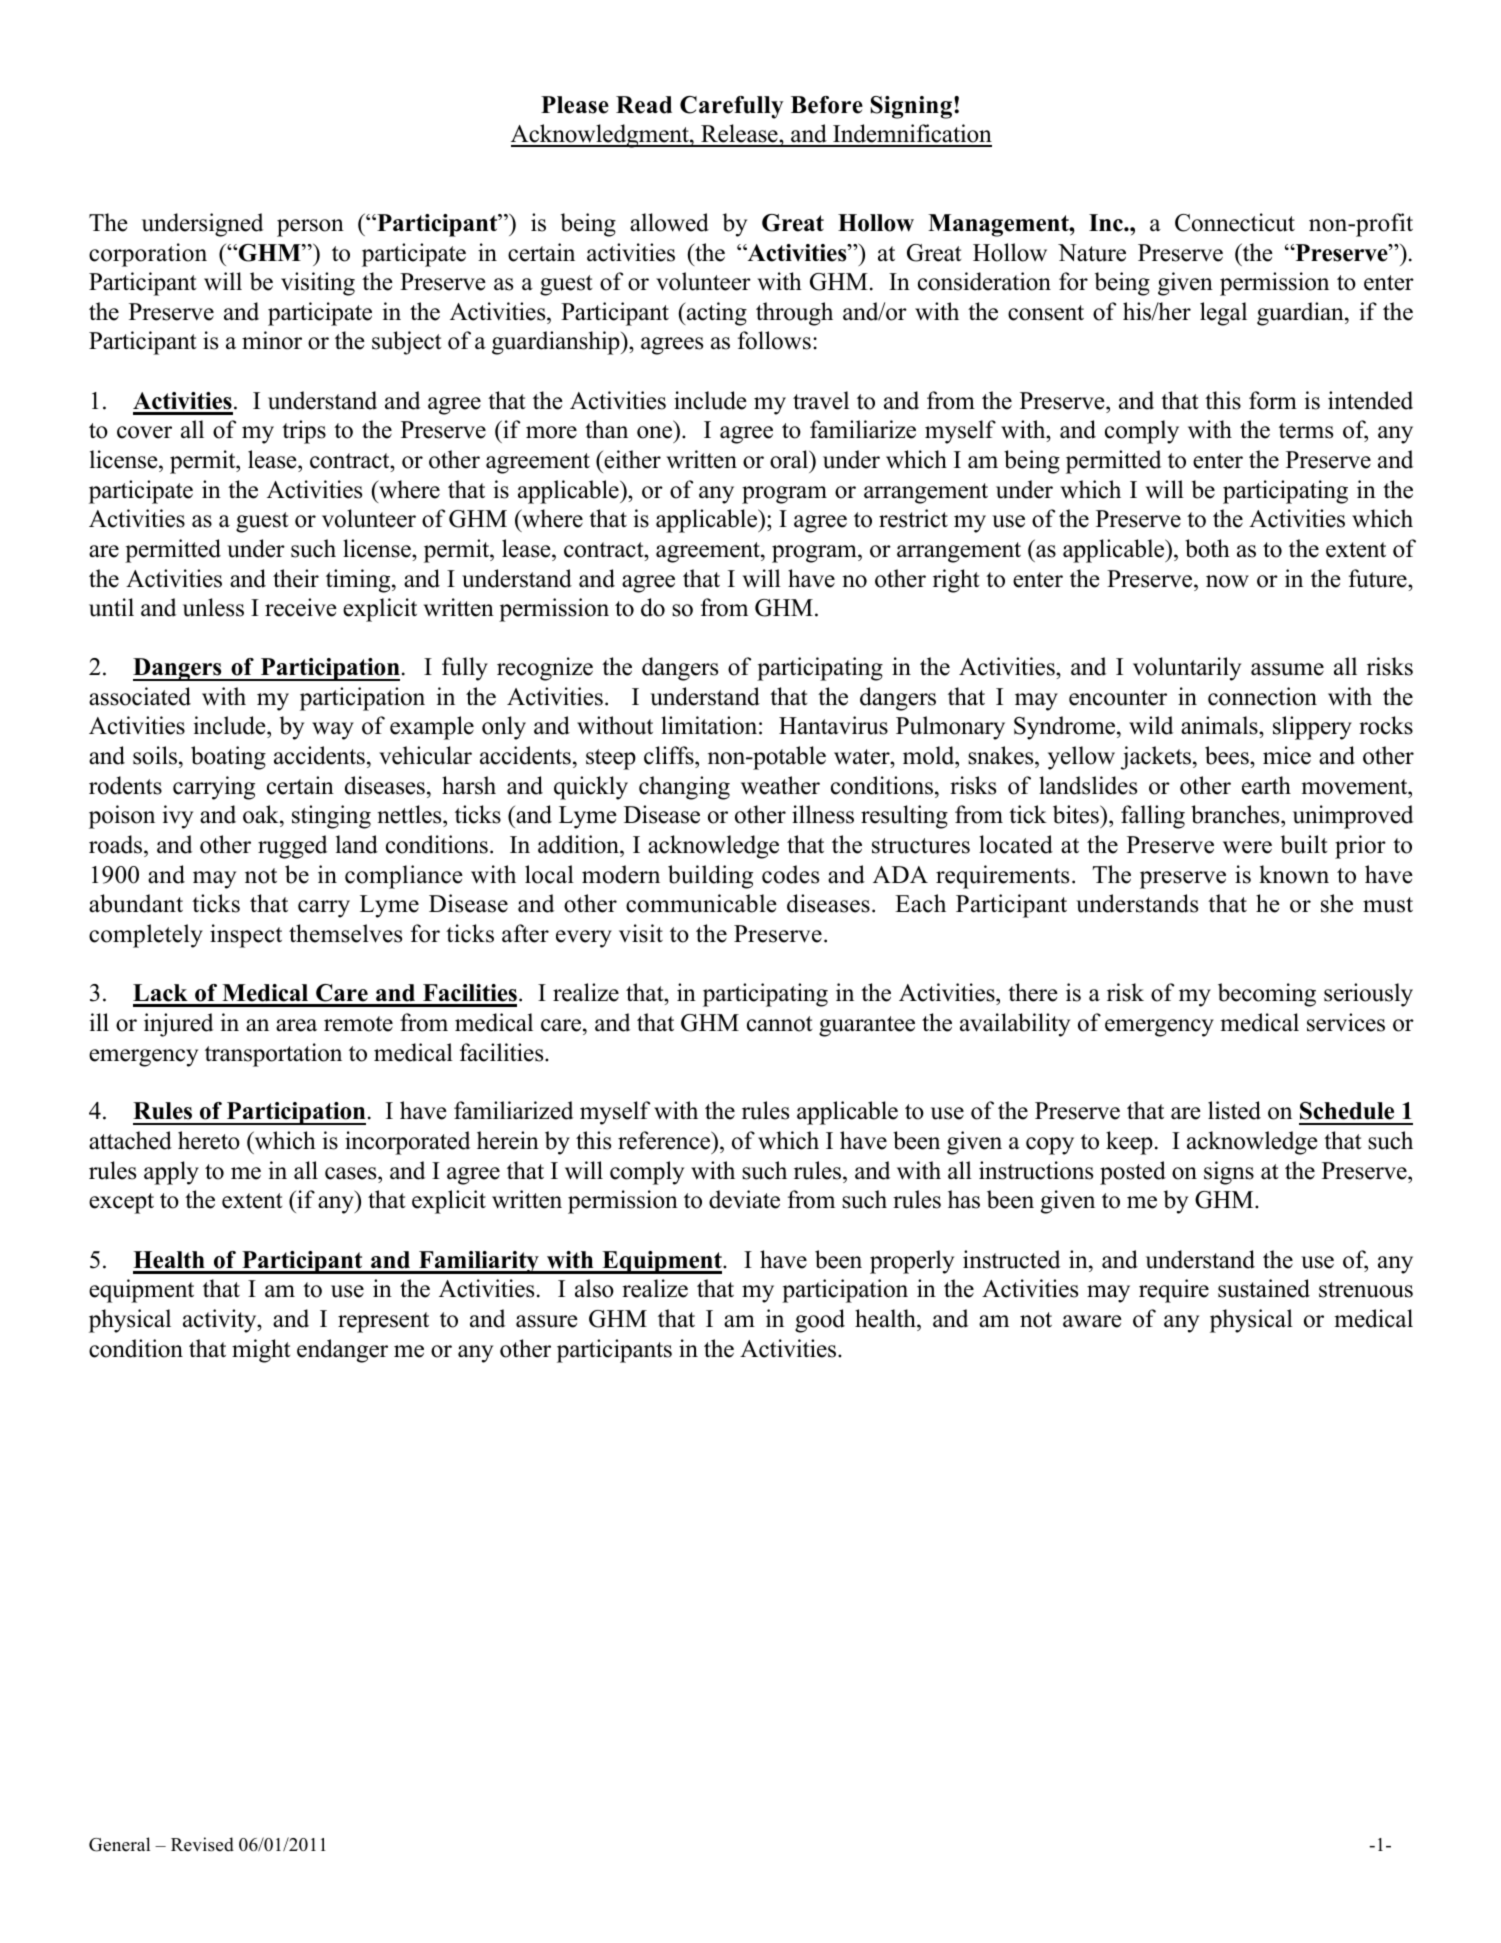  Describe the element at coordinates (1264, 1288) in the document. I see `sustained` at that location.
